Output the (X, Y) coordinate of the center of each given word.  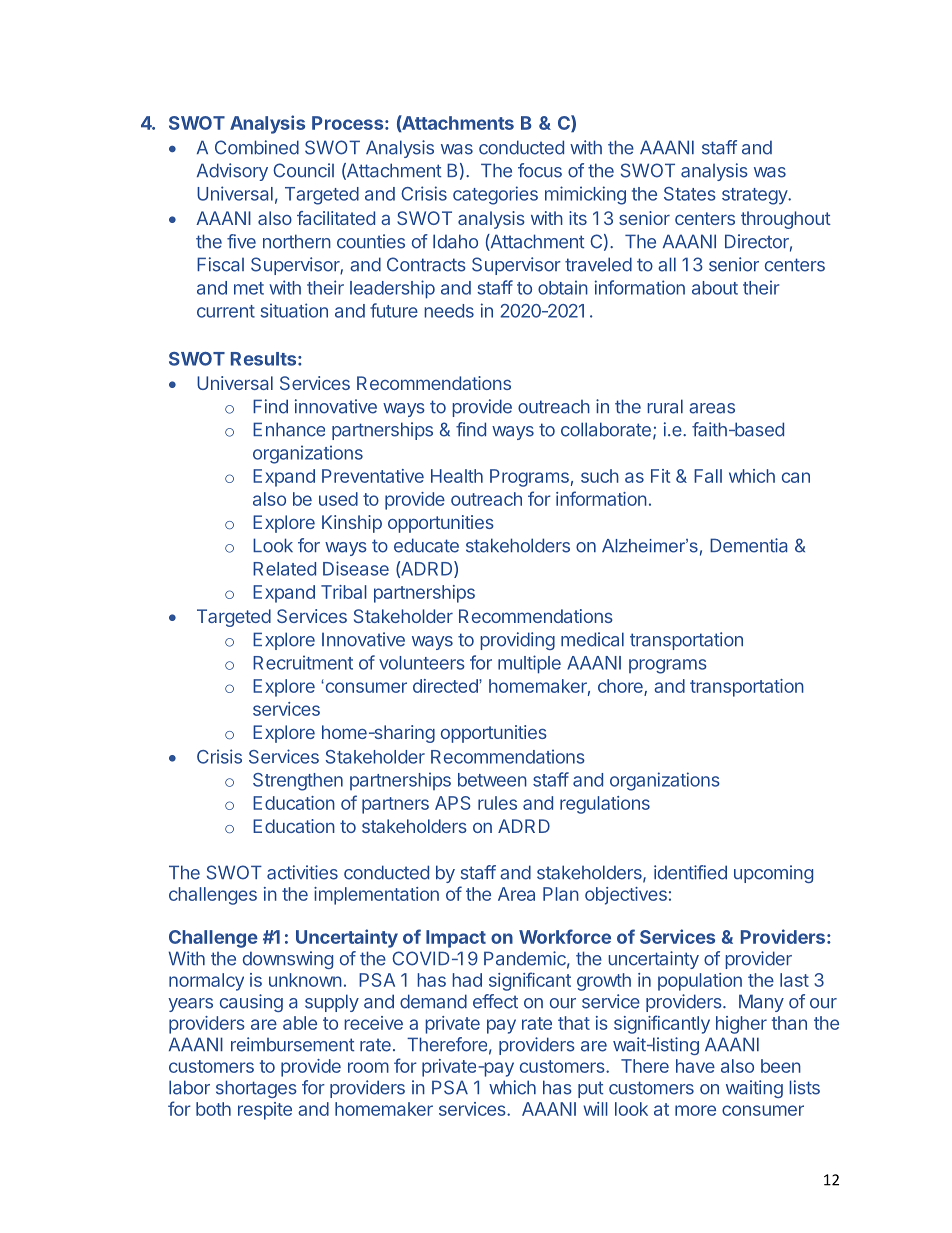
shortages (256, 1089)
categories (495, 195)
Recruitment (303, 662)
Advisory (232, 172)
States (690, 194)
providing (517, 641)
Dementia (748, 545)
